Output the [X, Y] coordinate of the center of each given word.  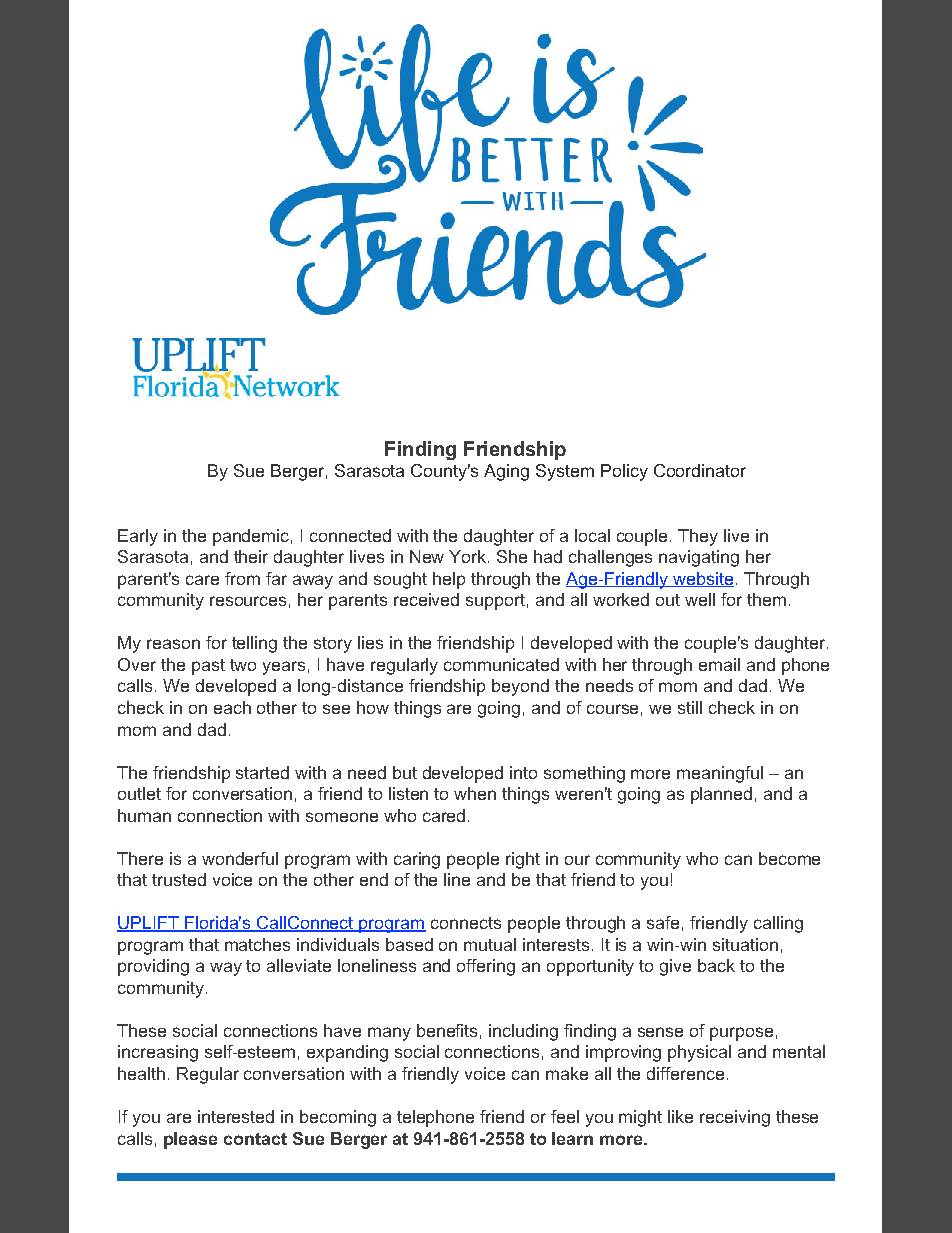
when [475, 793]
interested [236, 1116]
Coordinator [700, 470]
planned [721, 795]
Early [138, 537]
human [144, 815]
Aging [506, 472]
